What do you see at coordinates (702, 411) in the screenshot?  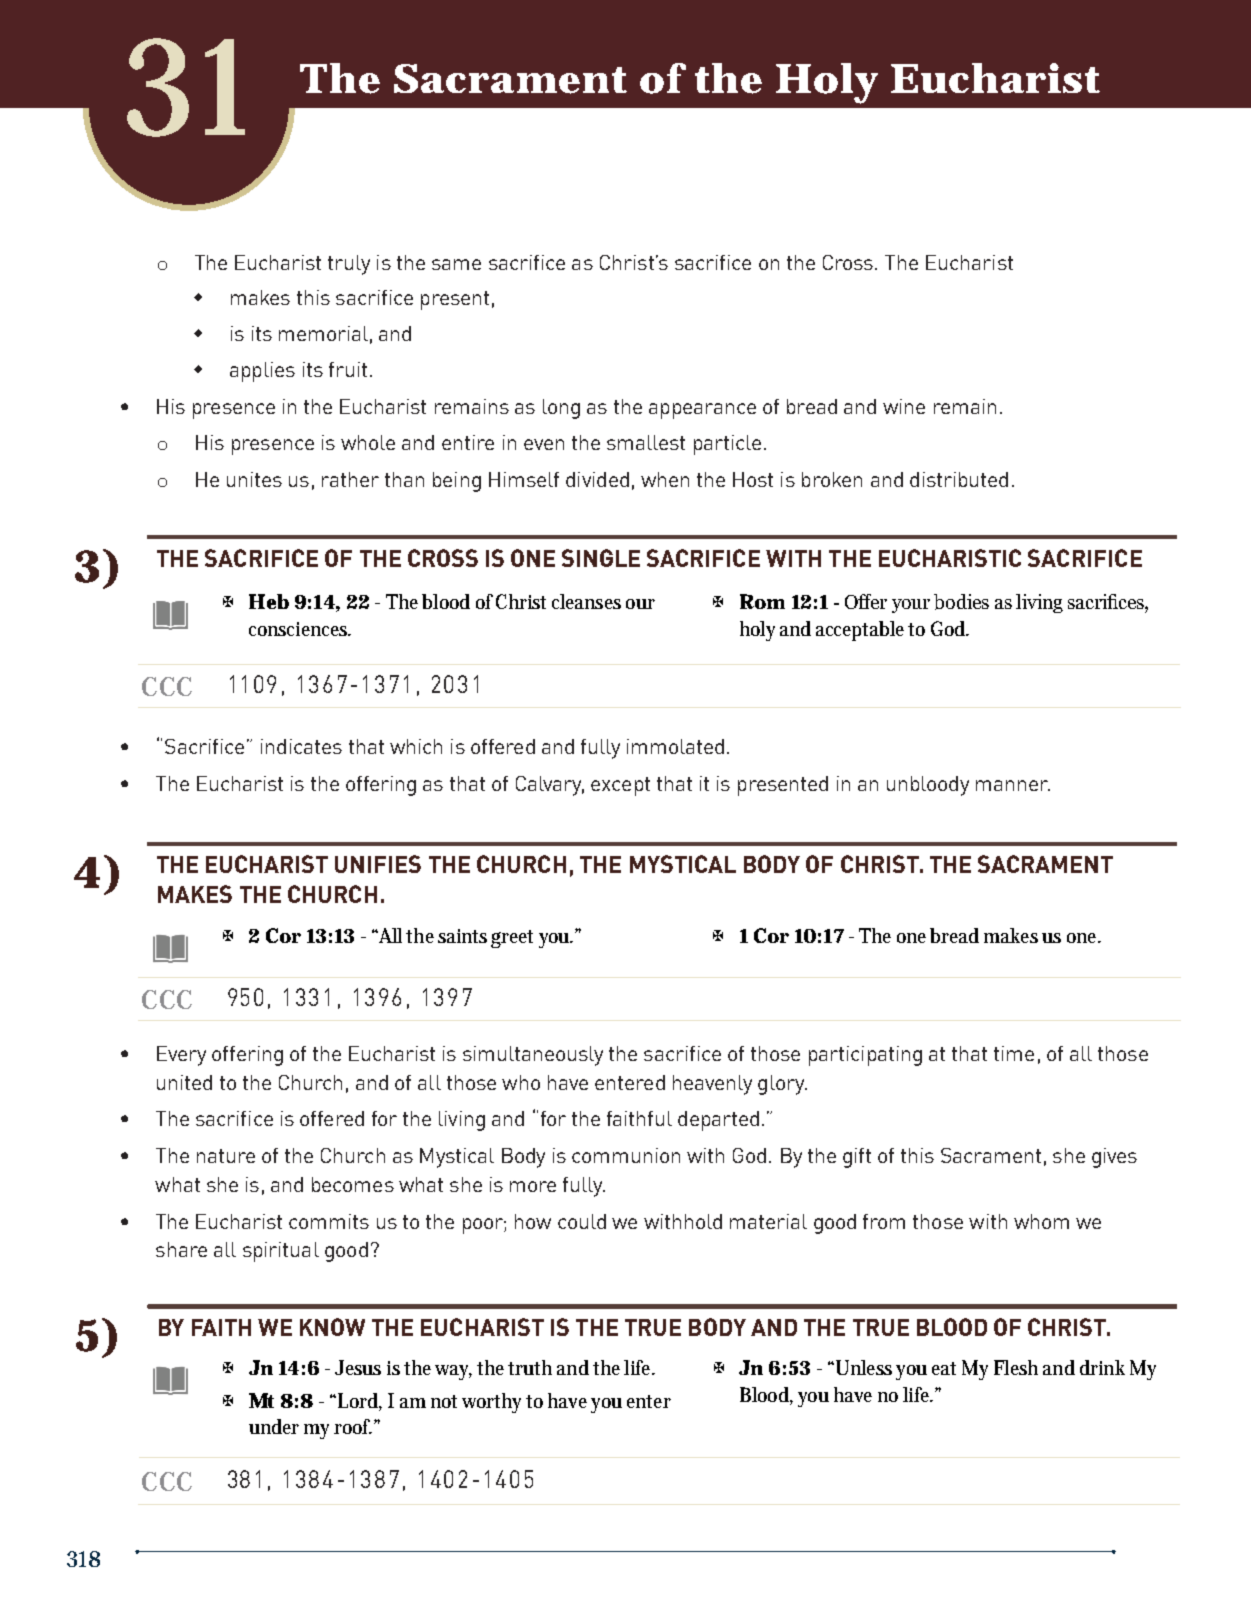 I see `appearance` at bounding box center [702, 411].
